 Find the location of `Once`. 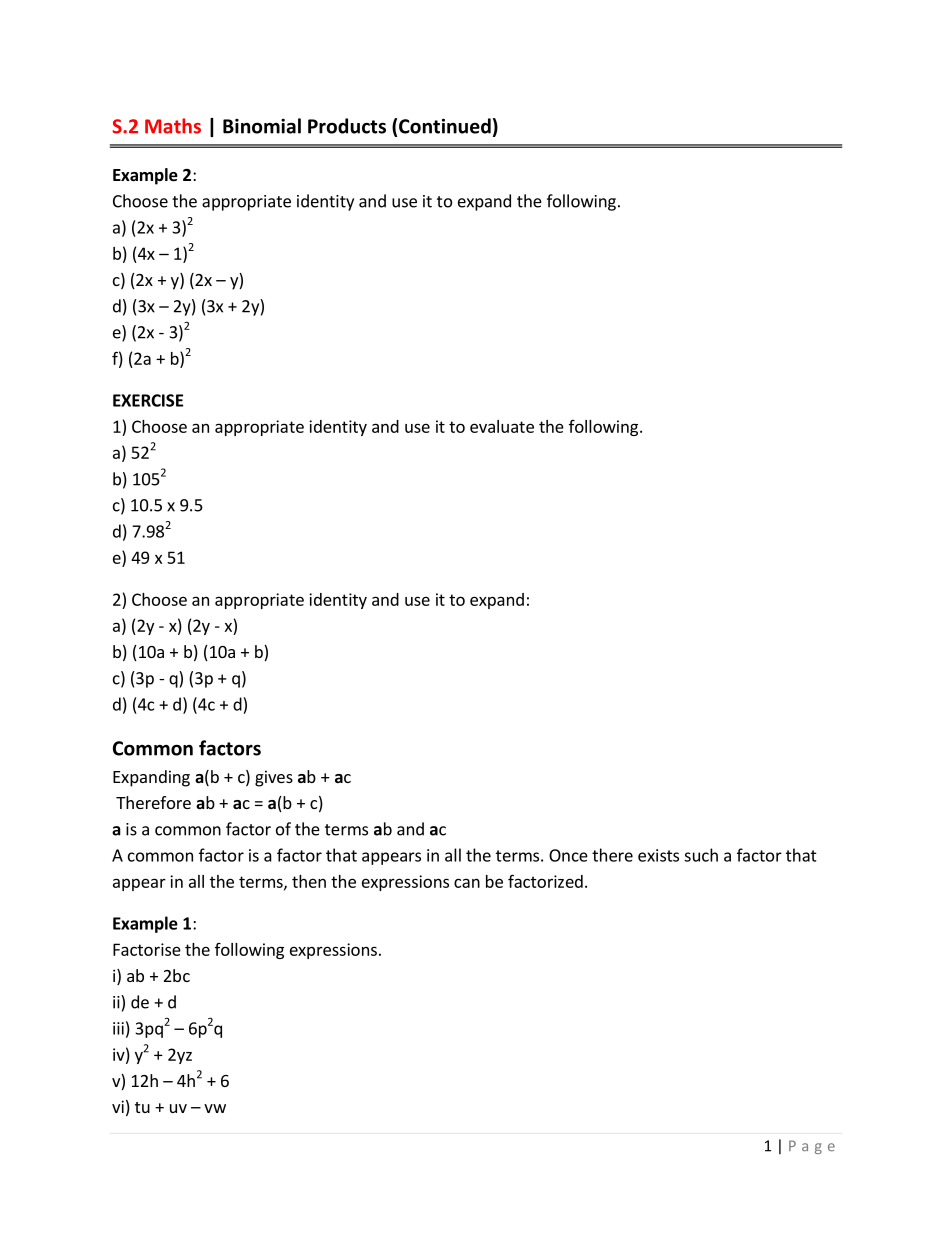

Once is located at coordinates (568, 855).
